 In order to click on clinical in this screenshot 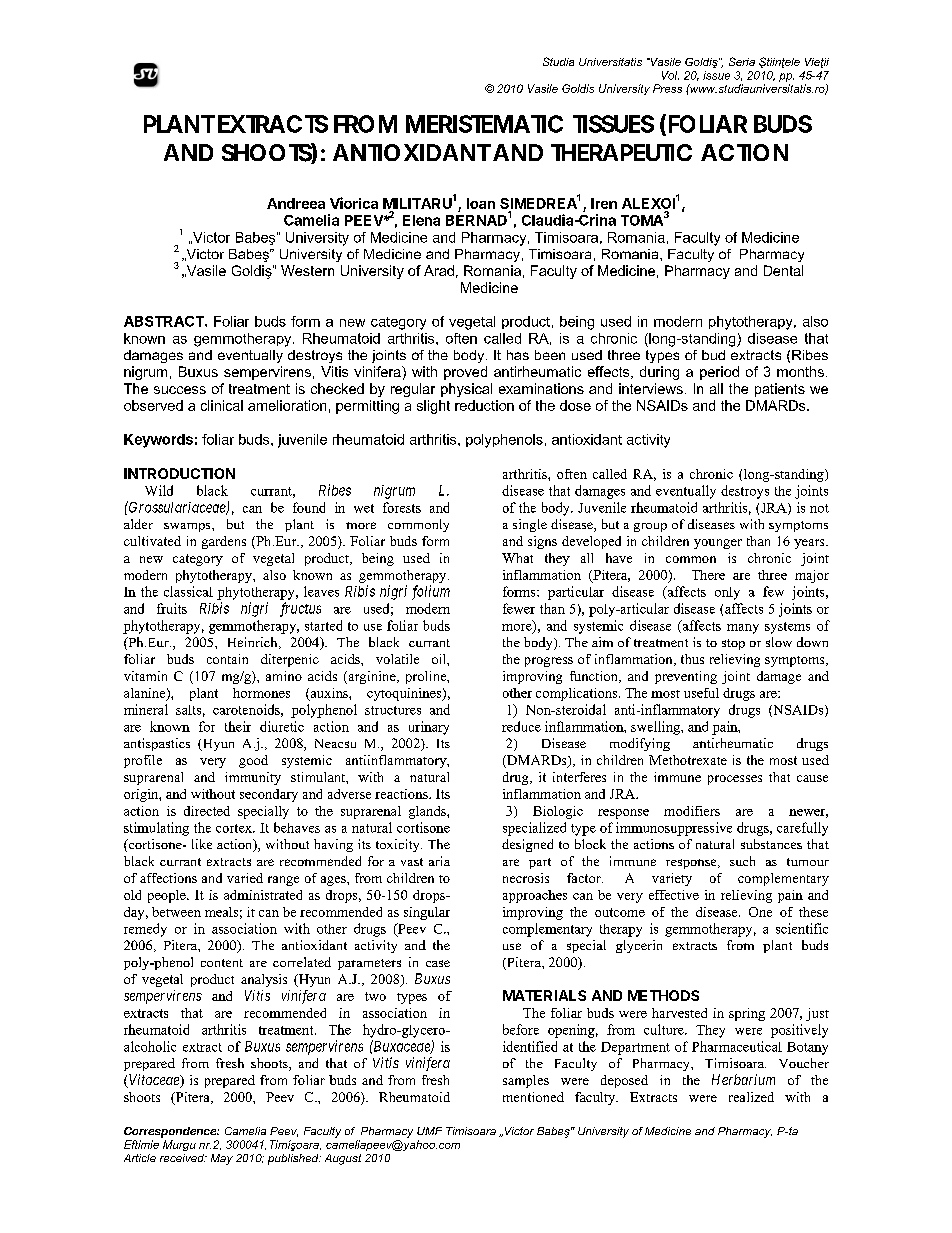, I will do `click(222, 405)`.
